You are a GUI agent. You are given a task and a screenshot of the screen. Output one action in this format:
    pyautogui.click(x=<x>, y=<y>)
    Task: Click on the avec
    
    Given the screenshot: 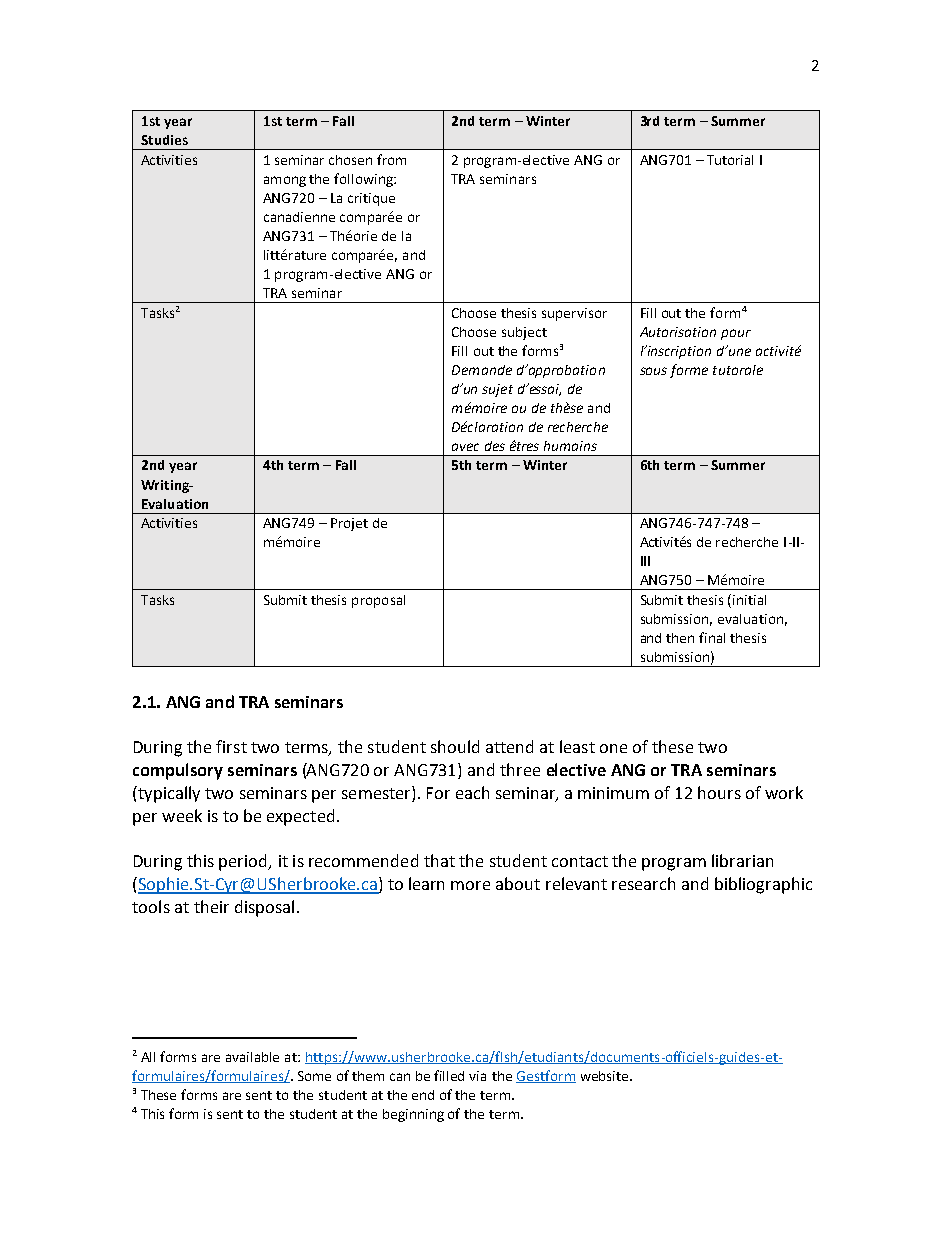 What is the action you would take?
    pyautogui.click(x=465, y=447)
